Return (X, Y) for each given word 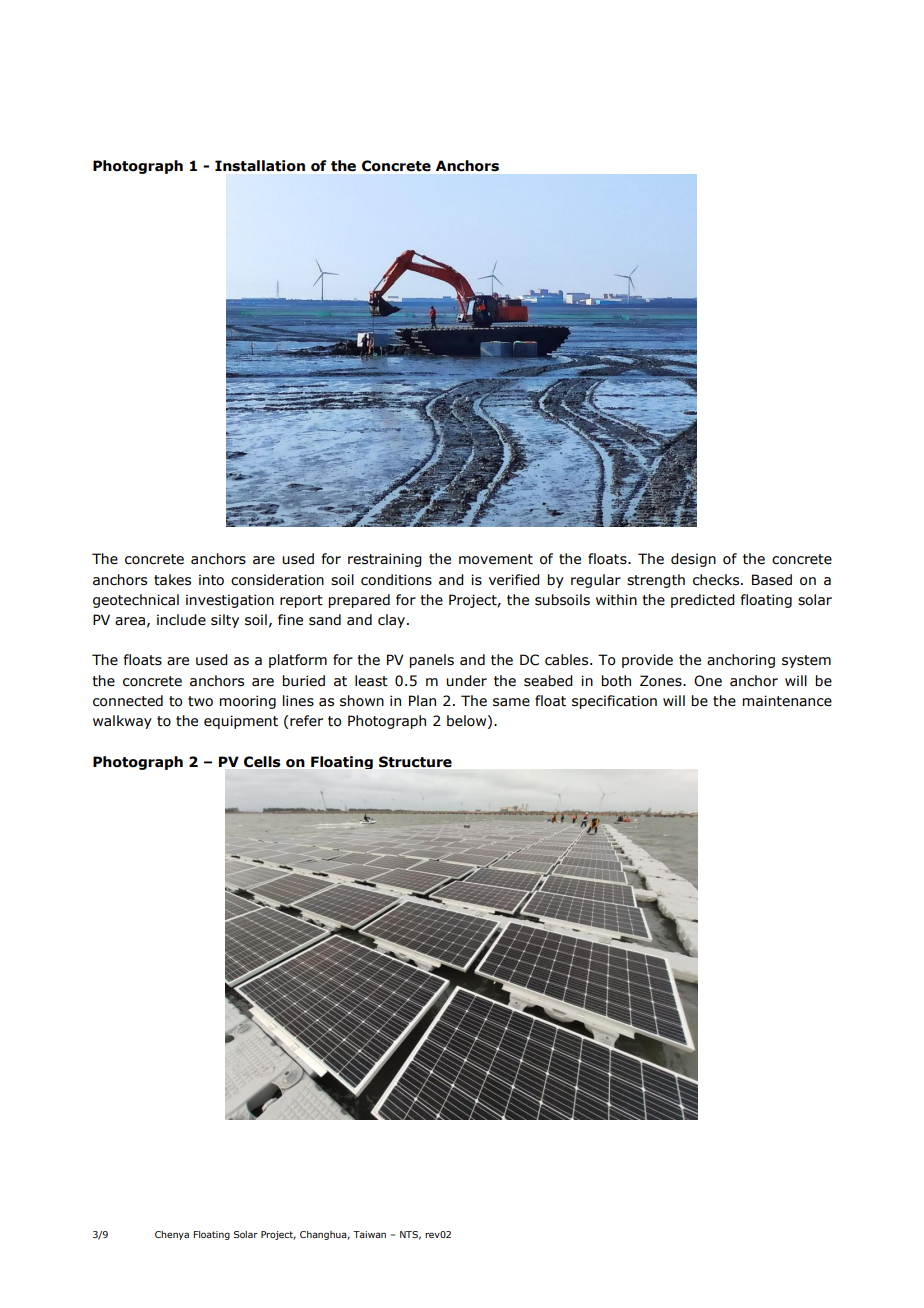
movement (496, 559)
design (693, 560)
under (466, 681)
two (200, 701)
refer (306, 721)
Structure (415, 762)
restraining (385, 560)
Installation (260, 166)
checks (717, 580)
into (211, 580)
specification (614, 702)
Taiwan (369, 1234)
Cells (262, 761)
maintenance (787, 701)
